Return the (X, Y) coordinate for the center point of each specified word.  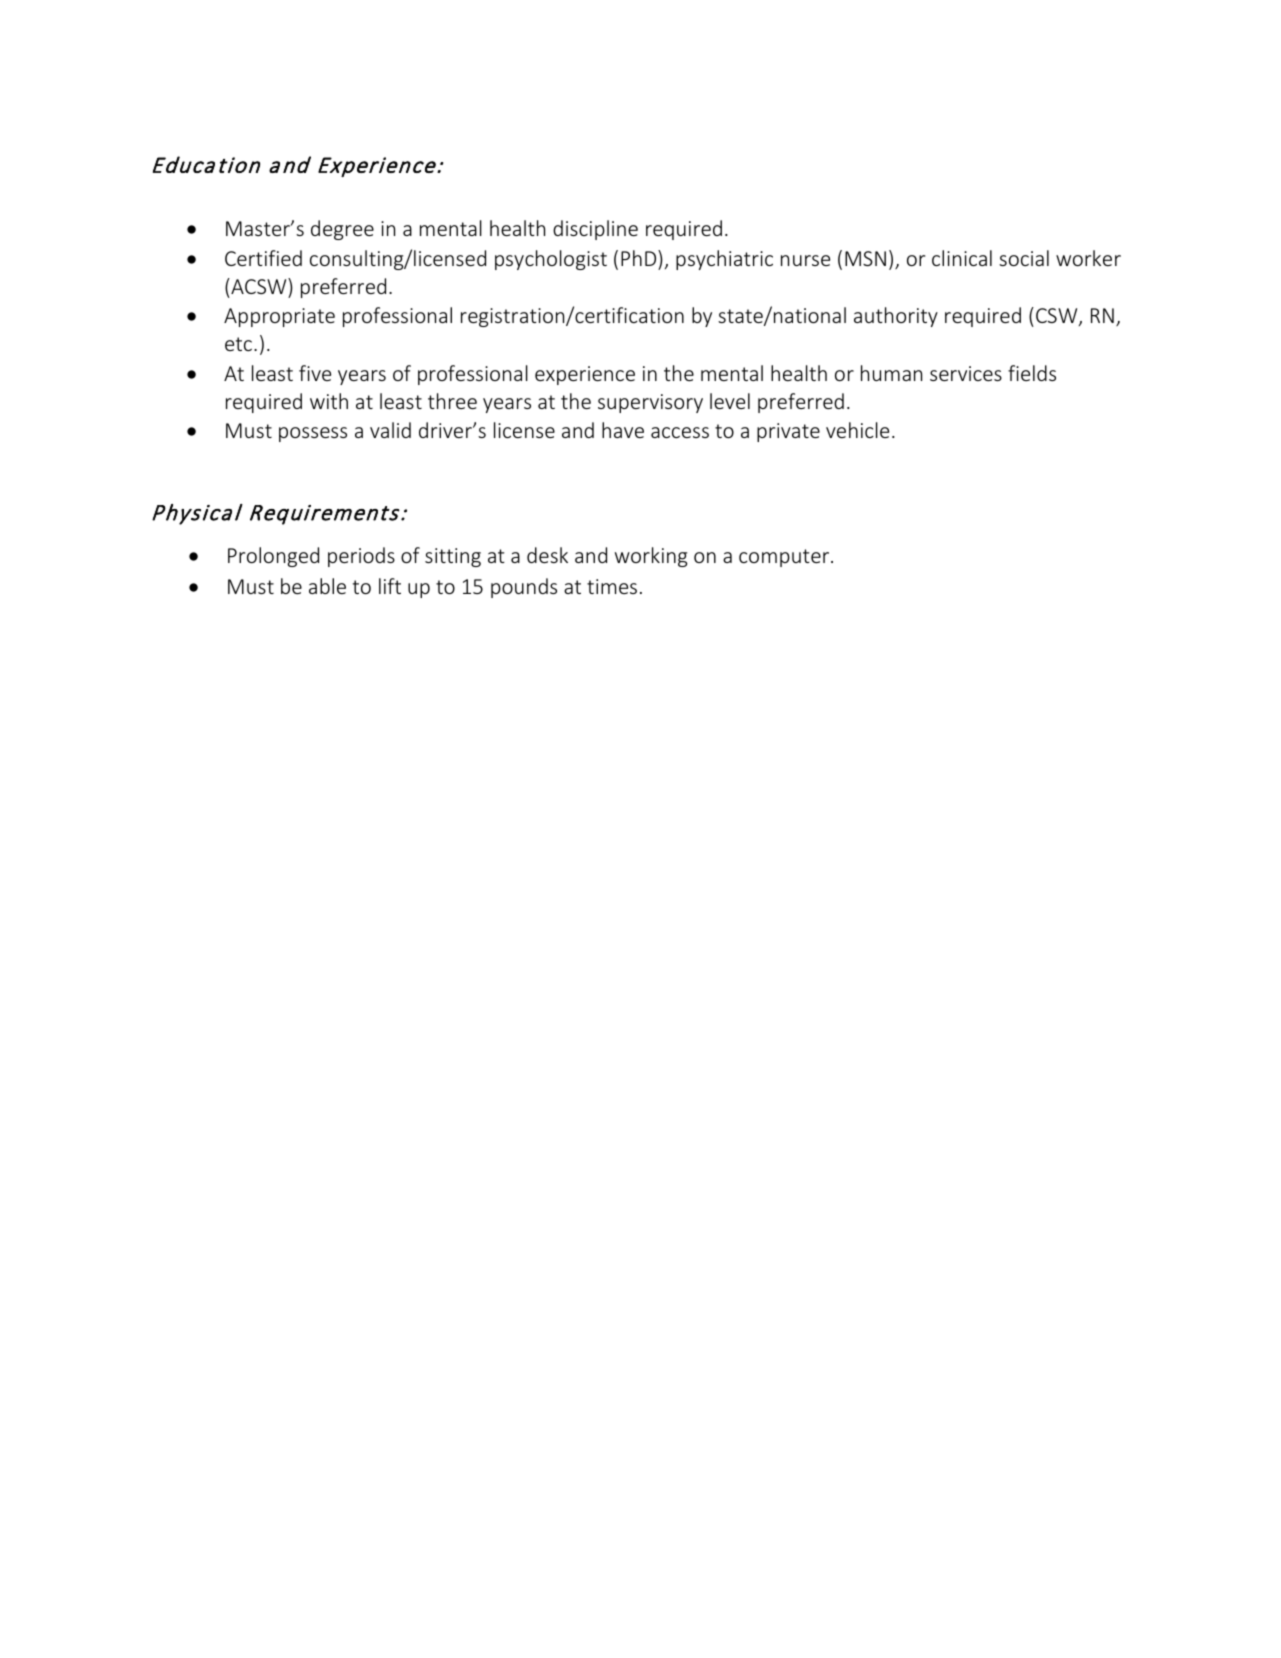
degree (342, 230)
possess (313, 434)
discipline (595, 230)
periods (361, 557)
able (327, 586)
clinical (962, 258)
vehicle (857, 430)
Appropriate (279, 317)
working (651, 557)
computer (785, 558)
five (315, 373)
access (680, 432)
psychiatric (724, 260)
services (966, 373)
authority (896, 317)
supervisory (650, 403)
